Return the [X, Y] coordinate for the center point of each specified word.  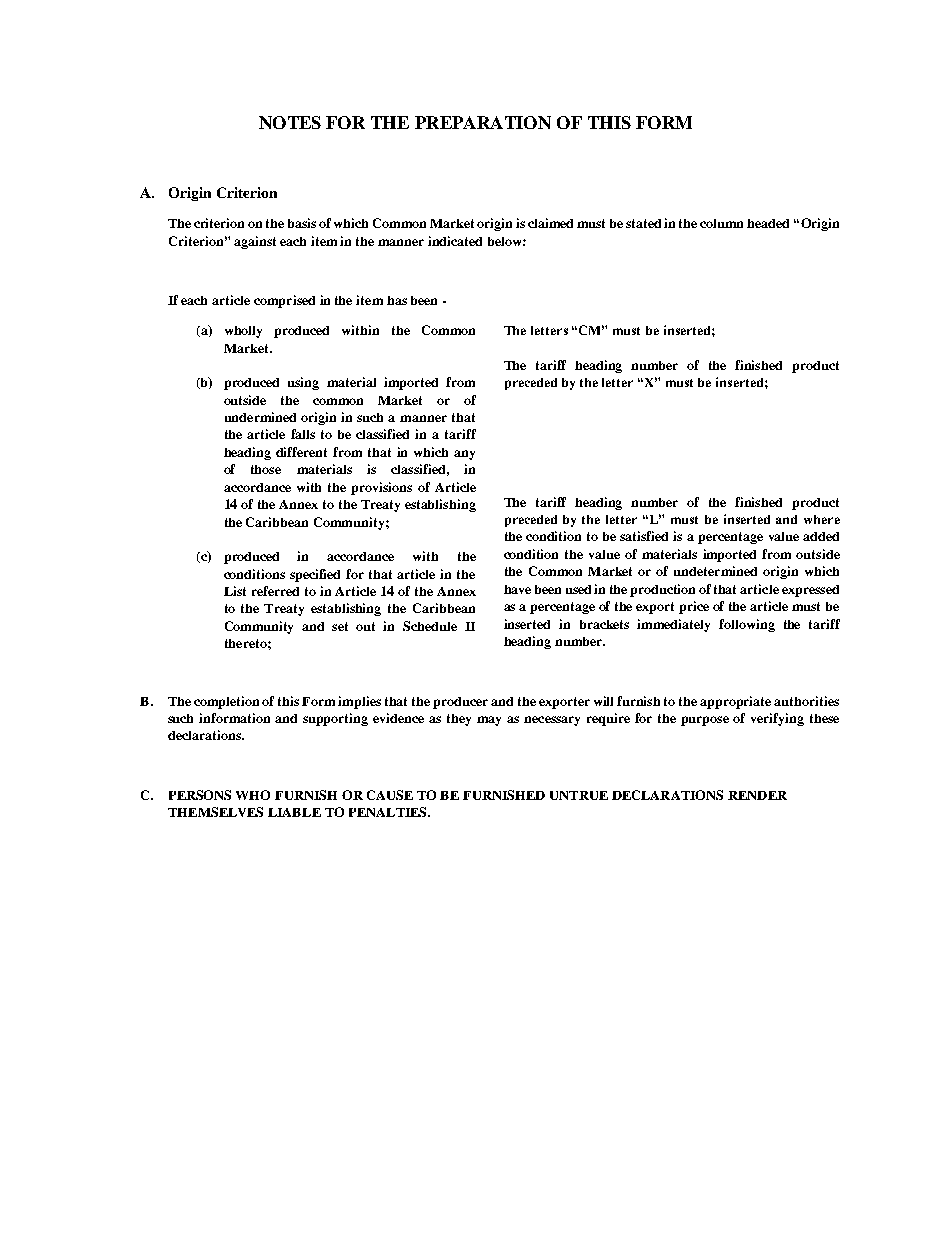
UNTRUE [579, 795]
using [303, 383]
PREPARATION [483, 122]
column [721, 223]
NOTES [290, 122]
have [517, 589]
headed [768, 223]
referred [275, 591]
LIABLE [294, 812]
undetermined [715, 571]
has [397, 300]
